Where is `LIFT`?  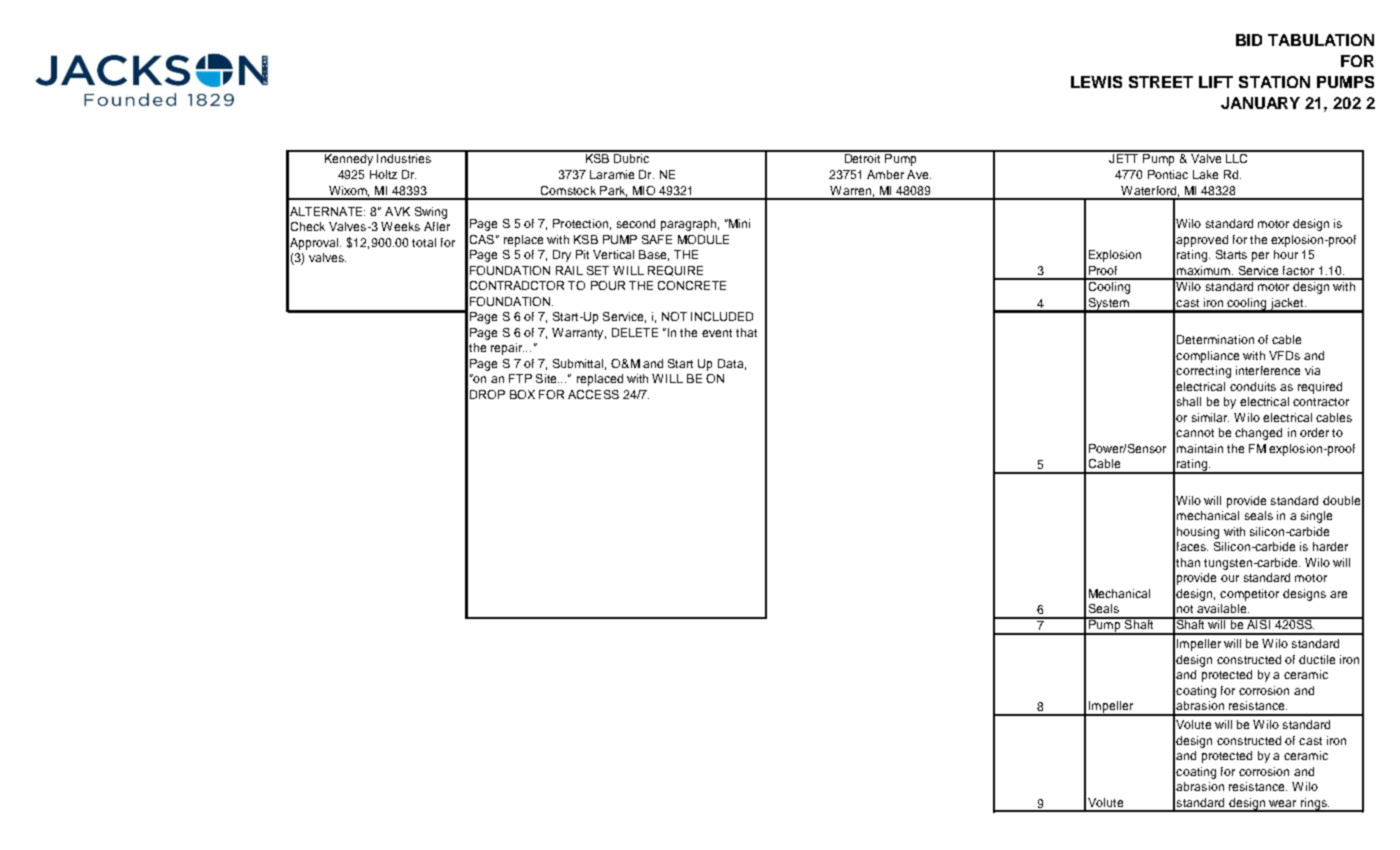
LIFT is located at coordinates (1216, 82).
